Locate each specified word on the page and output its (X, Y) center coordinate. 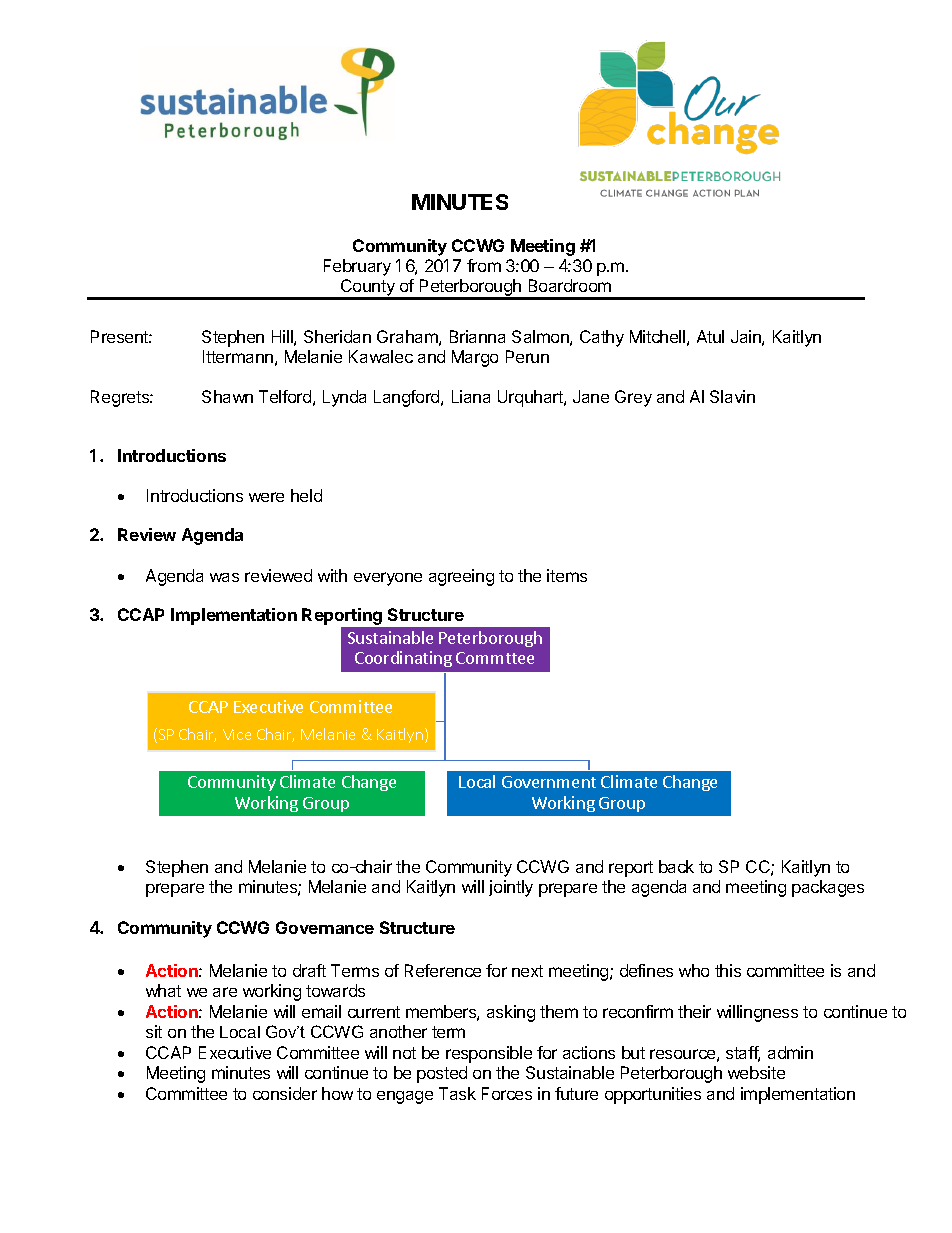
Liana (471, 396)
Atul (710, 336)
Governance (325, 927)
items (567, 575)
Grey (633, 398)
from (484, 265)
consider (285, 1093)
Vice (237, 734)
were (266, 497)
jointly (511, 888)
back (676, 866)
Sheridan (337, 336)
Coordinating (403, 659)
